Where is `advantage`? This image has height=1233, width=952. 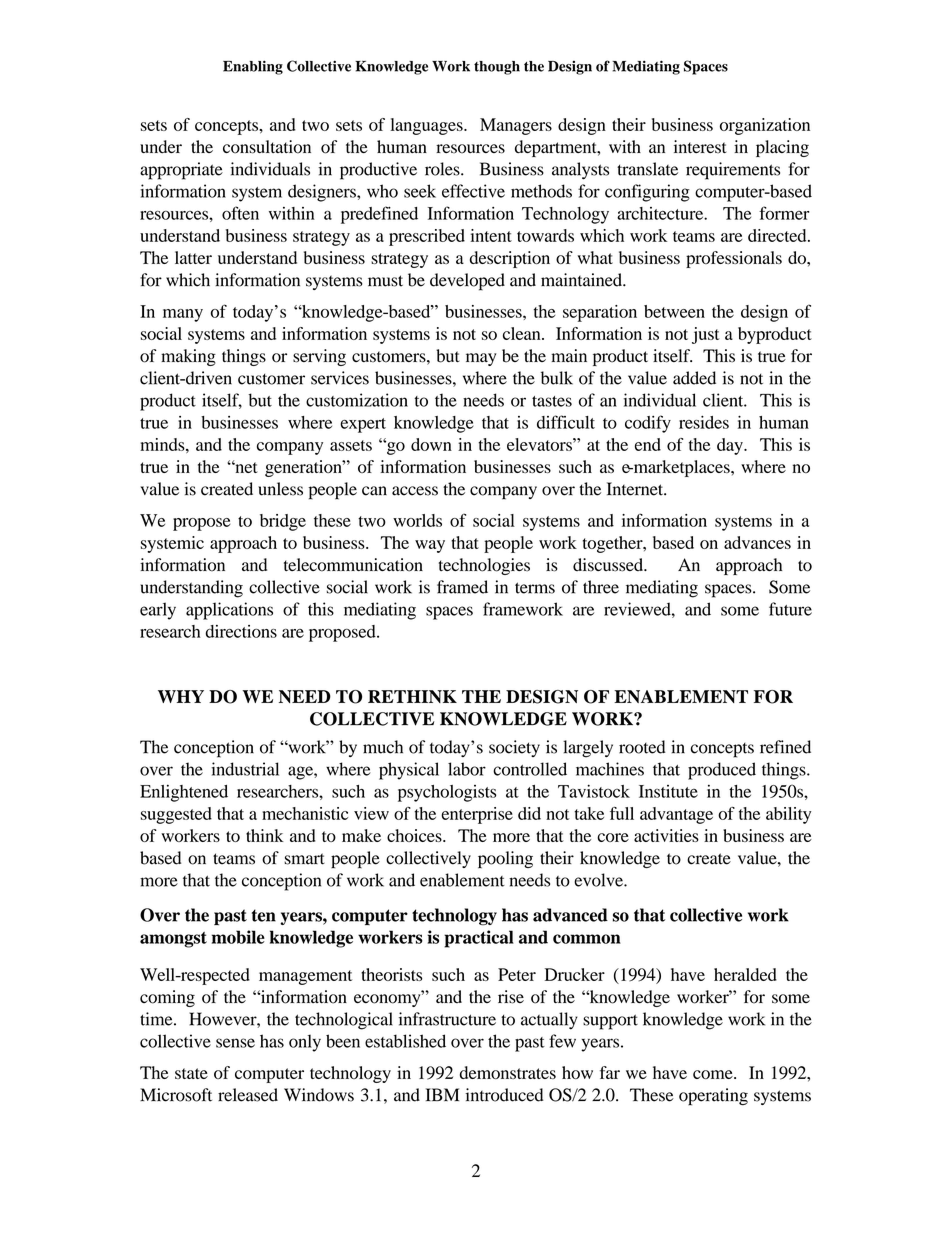
advantage is located at coordinates (676, 815).
